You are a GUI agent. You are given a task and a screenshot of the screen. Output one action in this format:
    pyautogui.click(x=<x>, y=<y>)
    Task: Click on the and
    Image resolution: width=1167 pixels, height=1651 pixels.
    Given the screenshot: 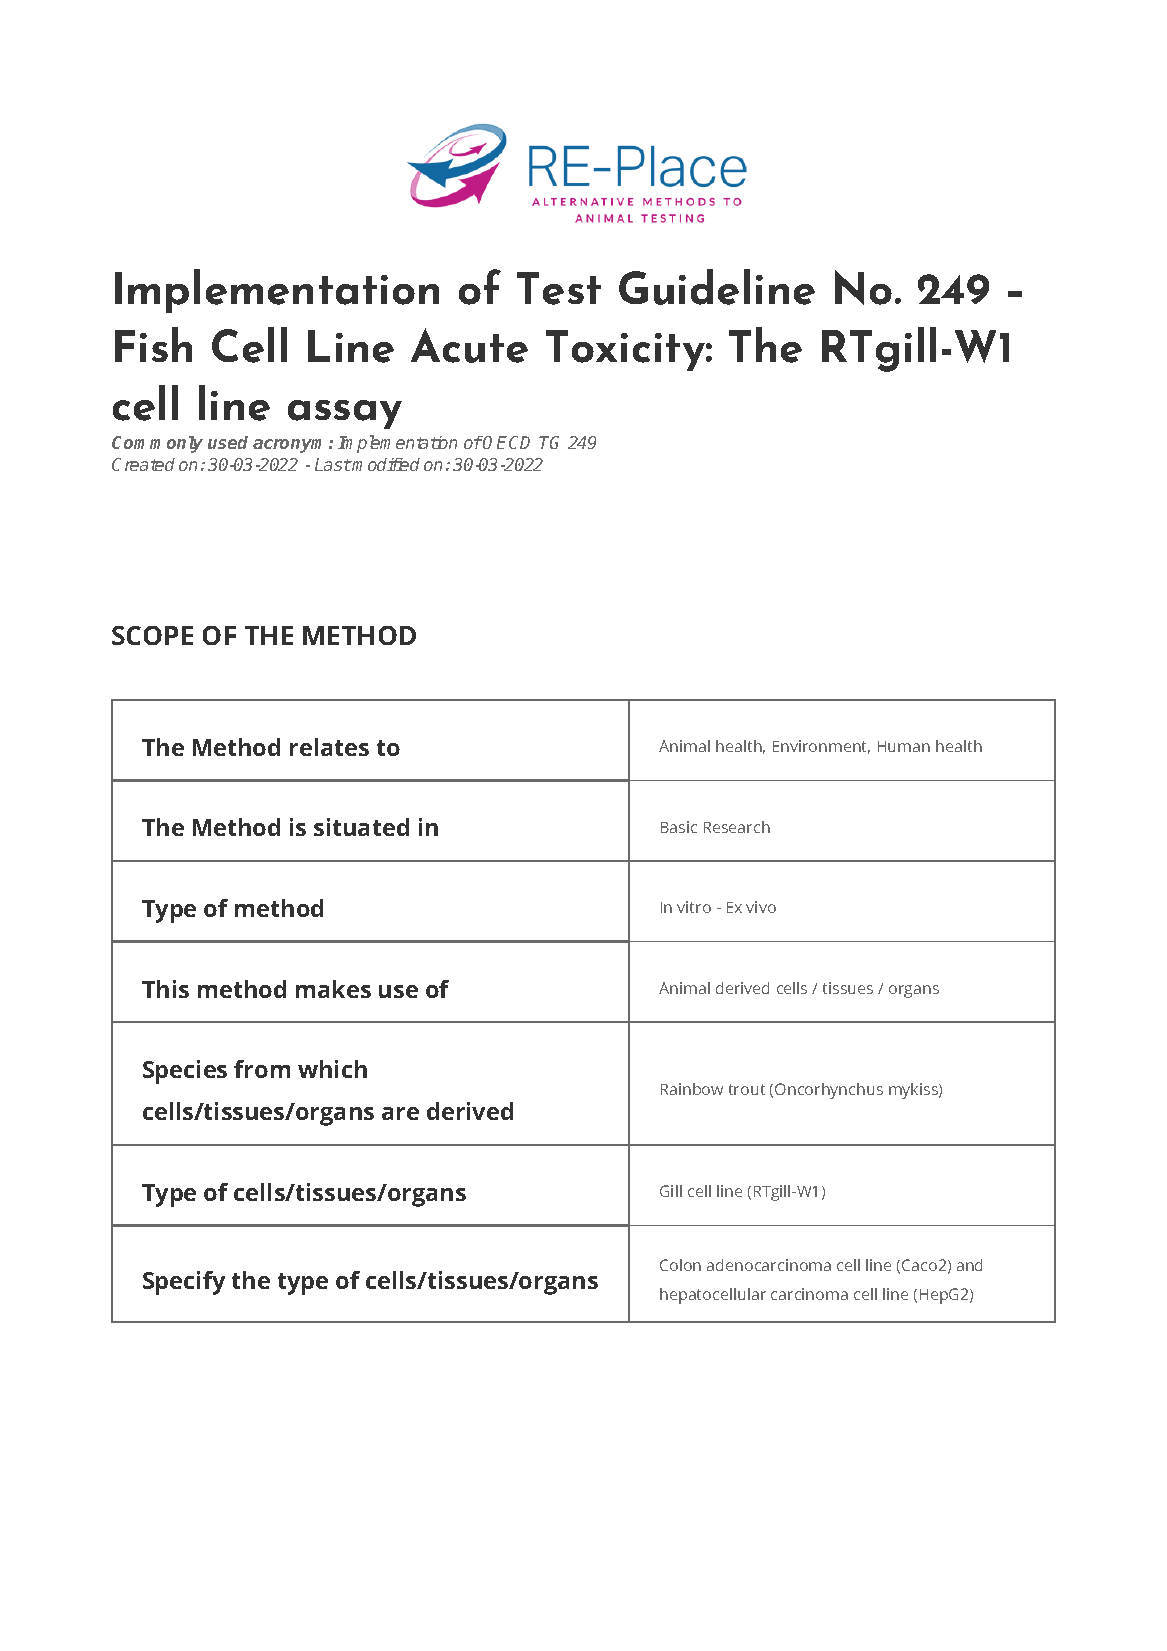 What is the action you would take?
    pyautogui.click(x=969, y=1265)
